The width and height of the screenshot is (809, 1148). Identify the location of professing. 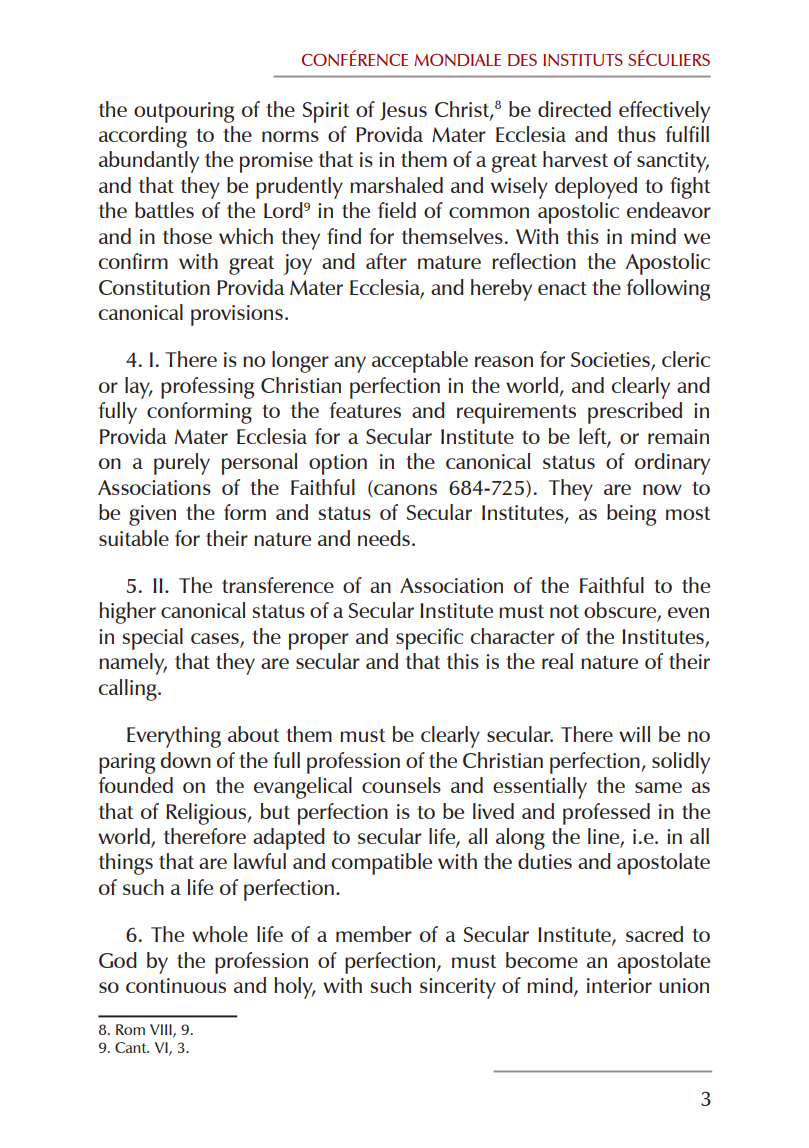
(207, 388).
